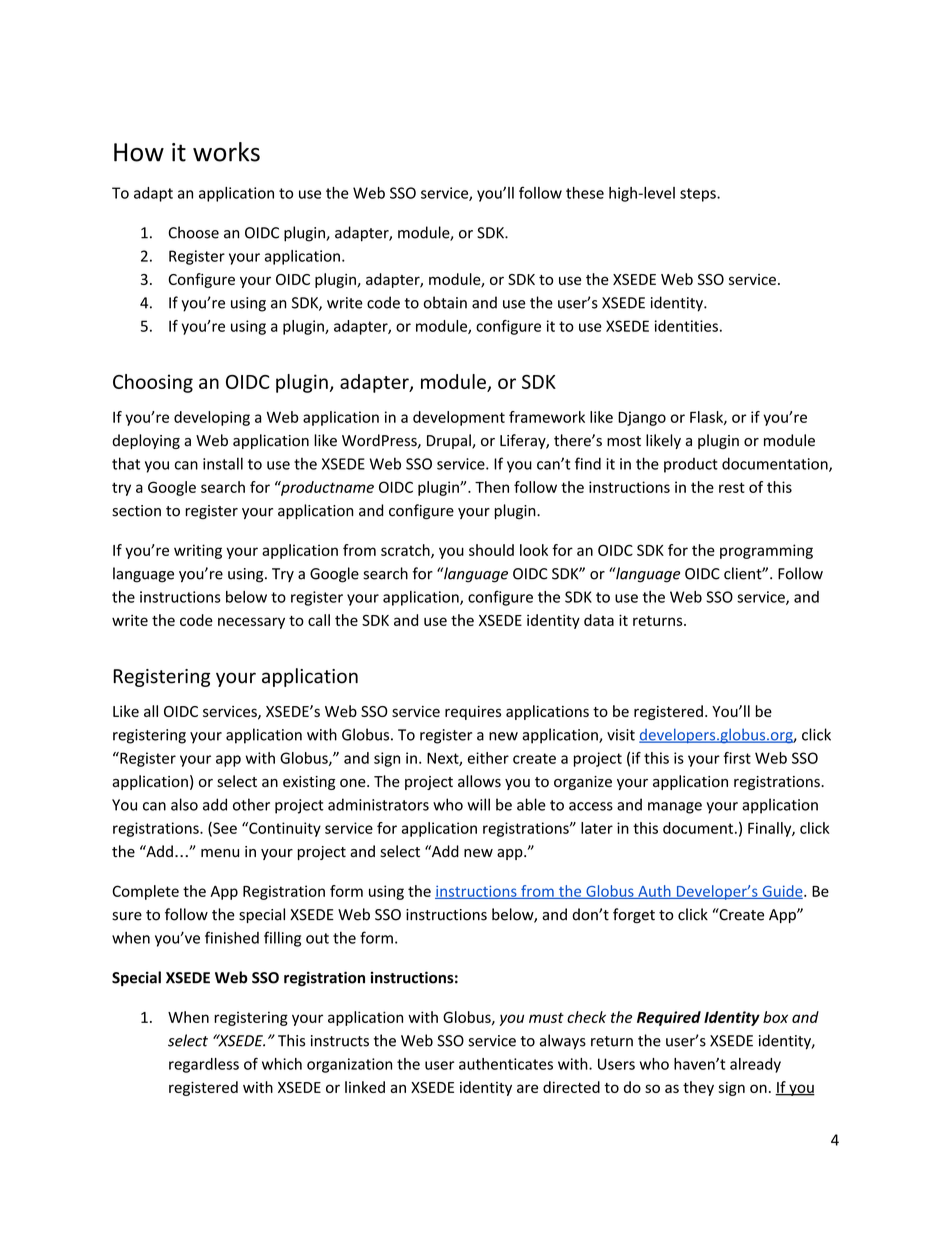 Image resolution: width=952 pixels, height=1233 pixels. I want to click on first, so click(737, 758).
